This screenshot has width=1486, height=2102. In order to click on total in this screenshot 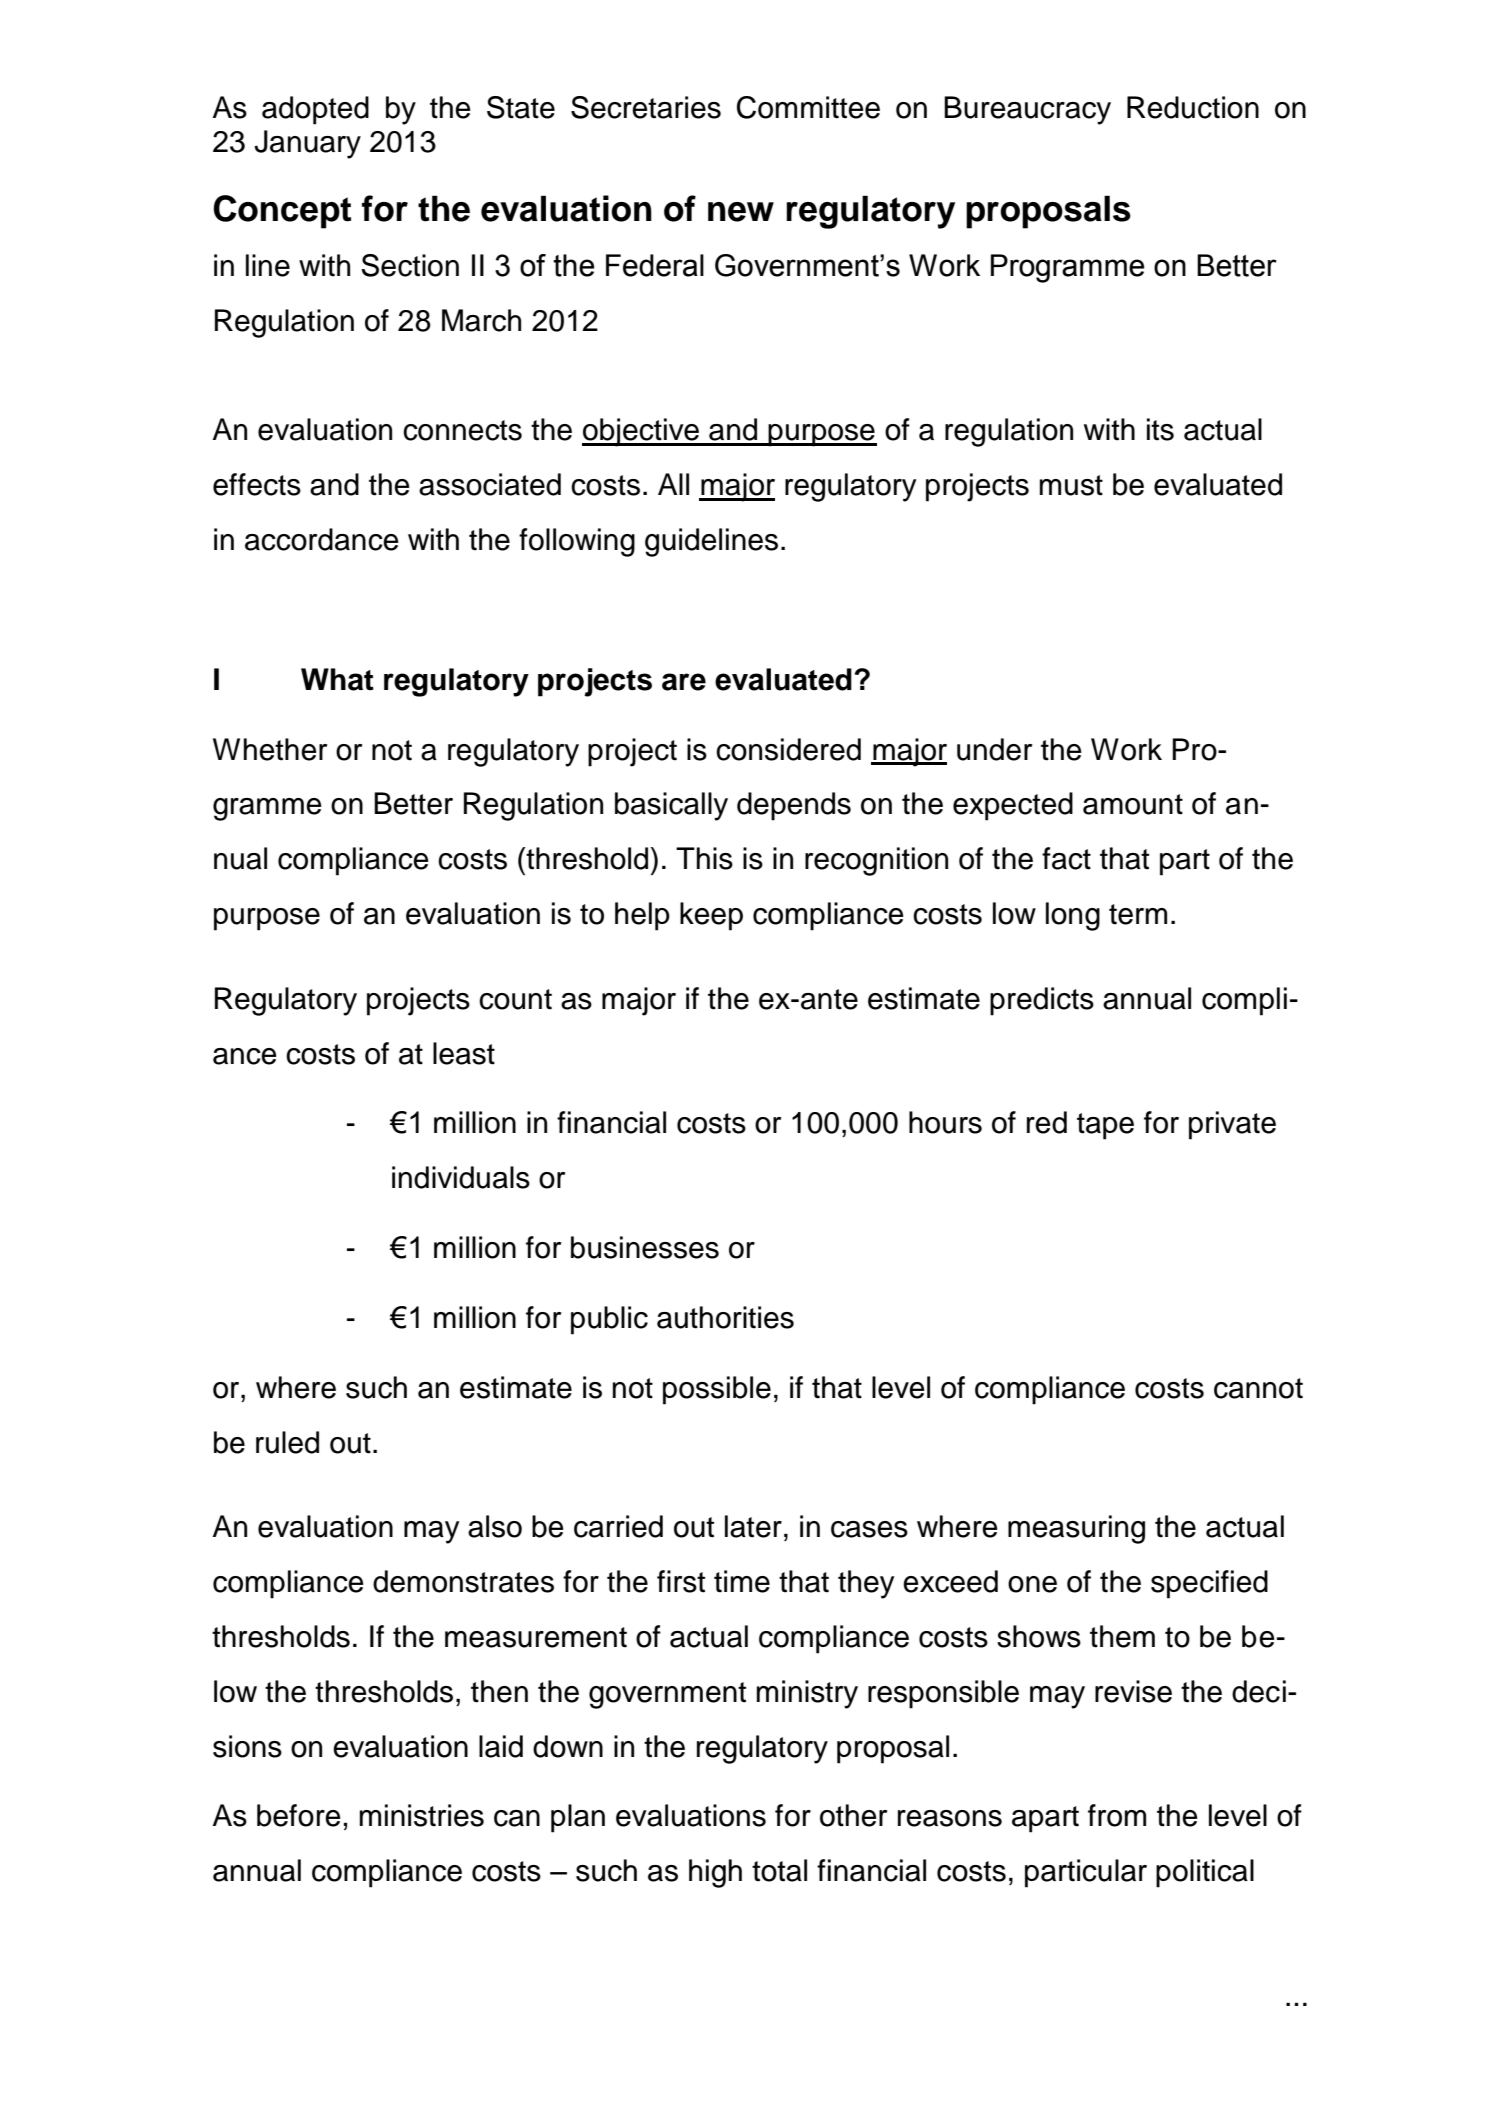, I will do `click(779, 1870)`.
